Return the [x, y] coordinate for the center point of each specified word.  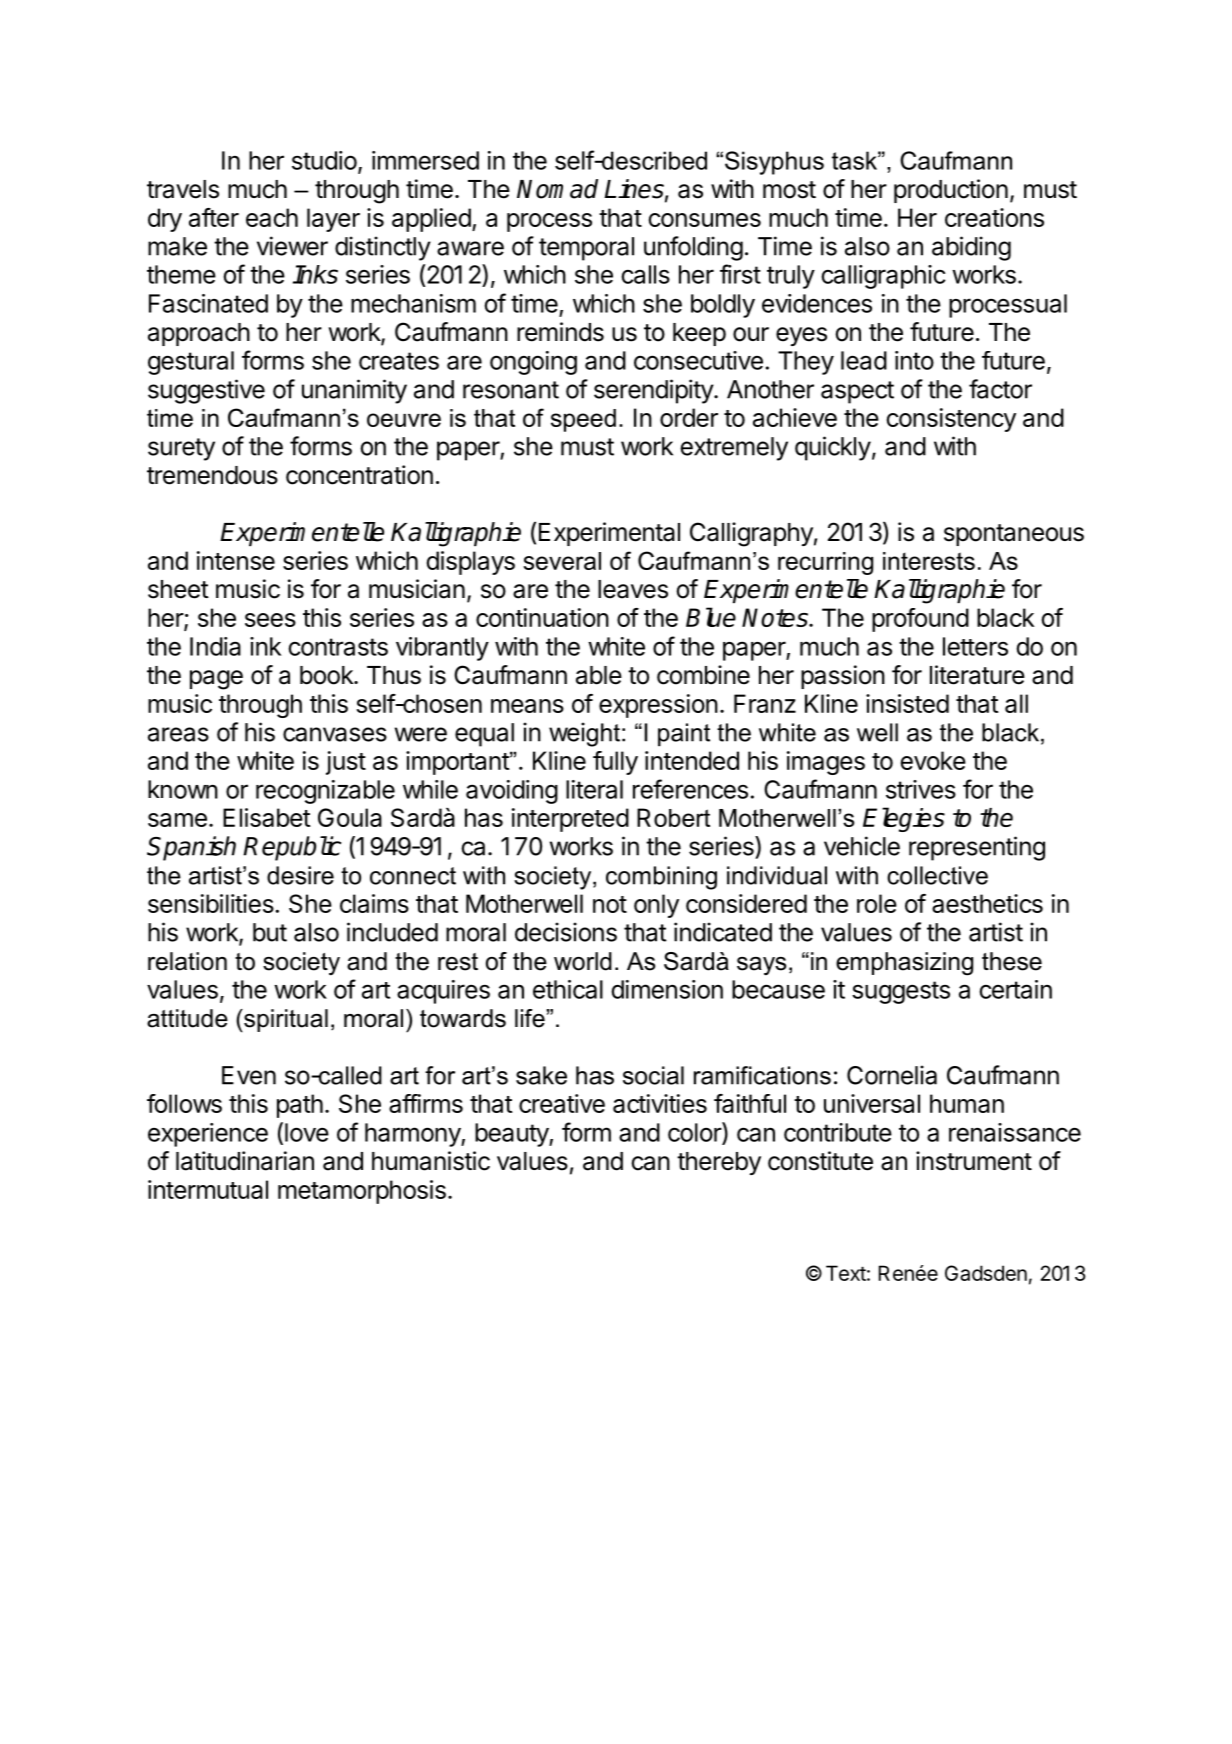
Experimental [609, 534]
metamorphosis [362, 1192]
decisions [566, 932]
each [272, 217]
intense [236, 560]
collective [937, 875]
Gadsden [986, 1273]
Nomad [557, 189]
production [951, 191]
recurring [825, 563]
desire [300, 875]
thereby [719, 1163]
